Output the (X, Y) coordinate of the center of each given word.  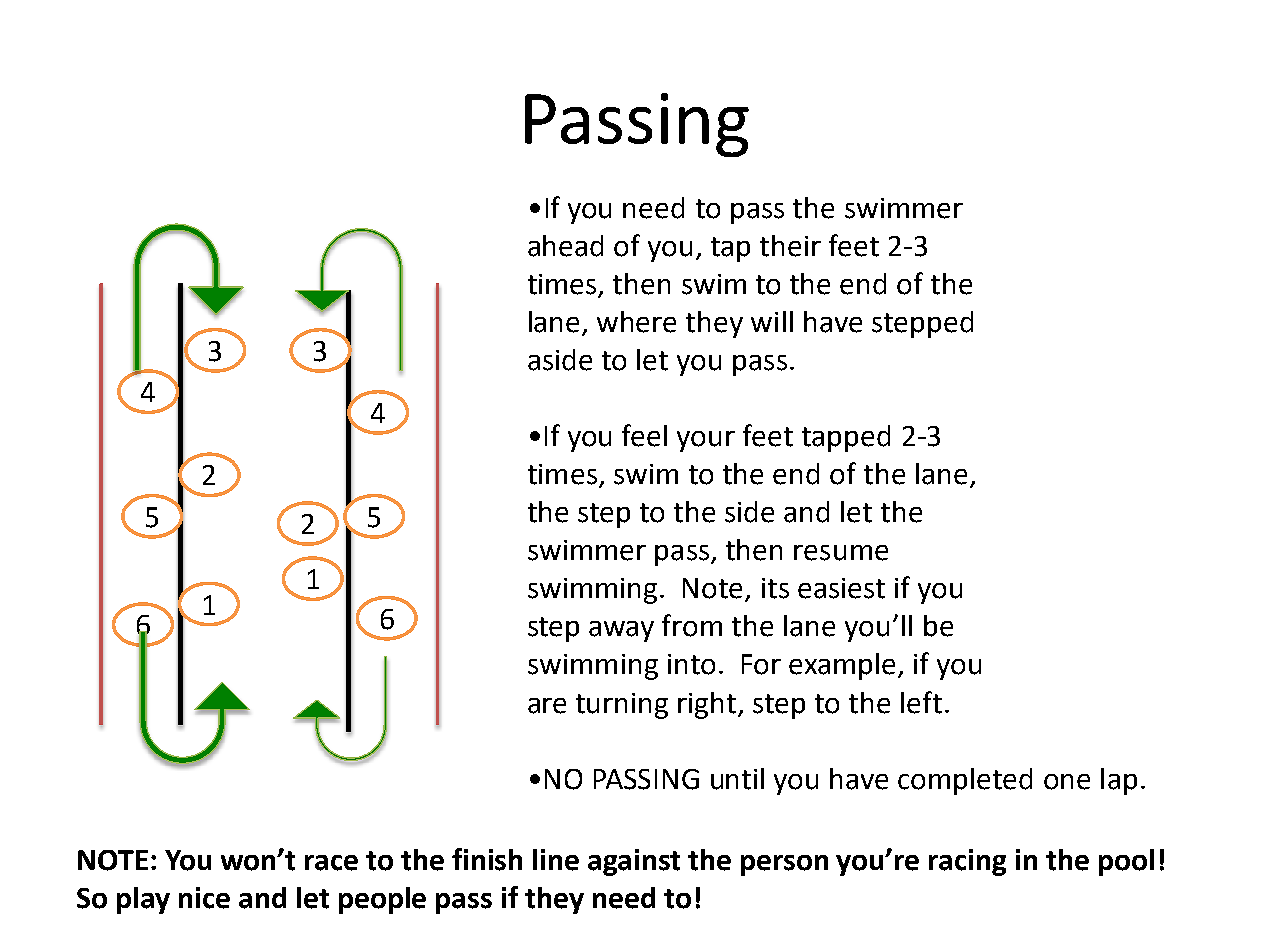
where (636, 322)
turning (622, 706)
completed (965, 781)
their (790, 246)
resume (841, 553)
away (621, 631)
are (547, 706)
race (331, 863)
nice (204, 898)
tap (730, 249)
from (692, 625)
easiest (841, 588)
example (842, 666)
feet (854, 245)
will (772, 321)
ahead (565, 246)
